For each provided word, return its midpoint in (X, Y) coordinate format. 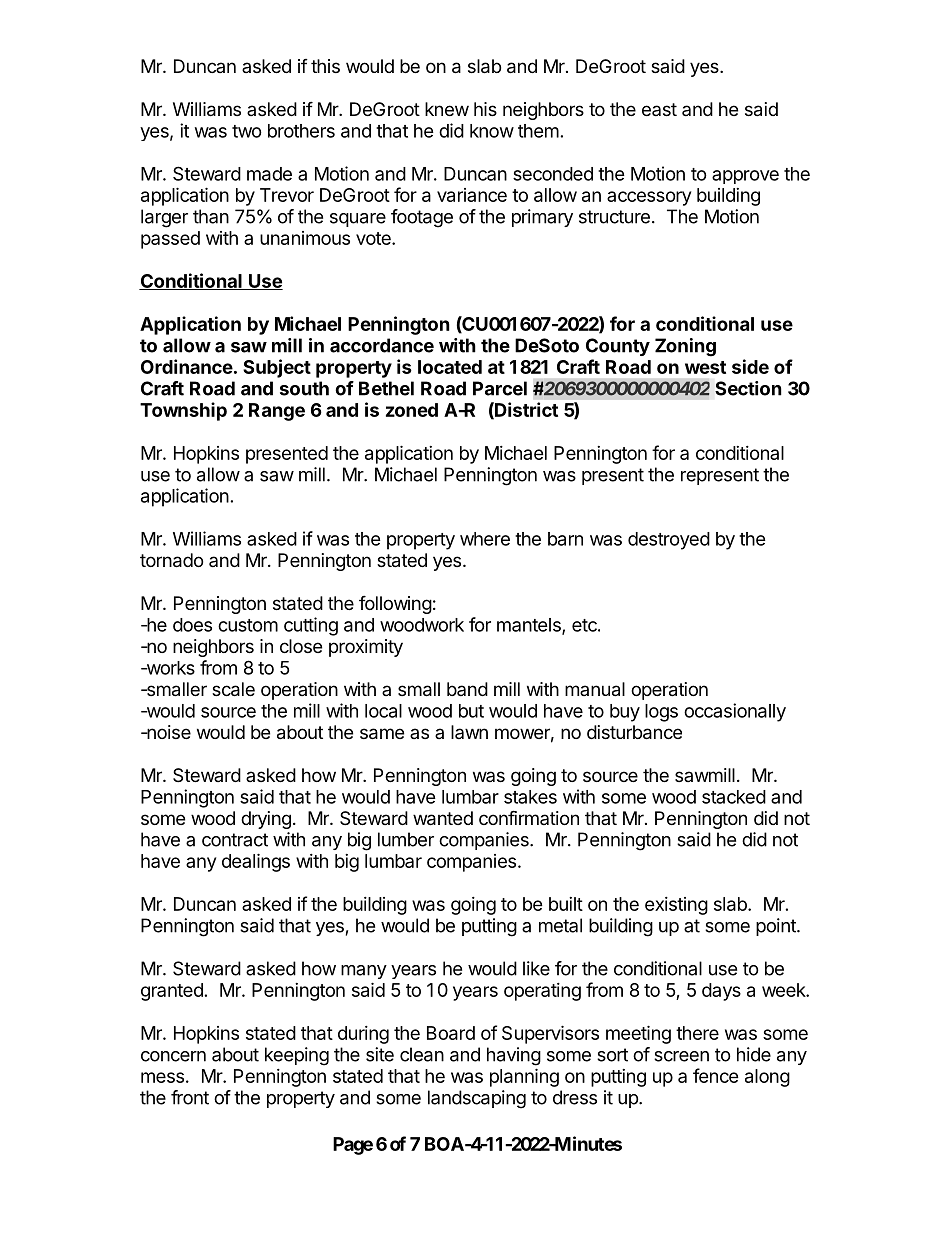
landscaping (477, 1099)
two (247, 131)
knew (447, 109)
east (659, 109)
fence (716, 1075)
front (190, 1097)
